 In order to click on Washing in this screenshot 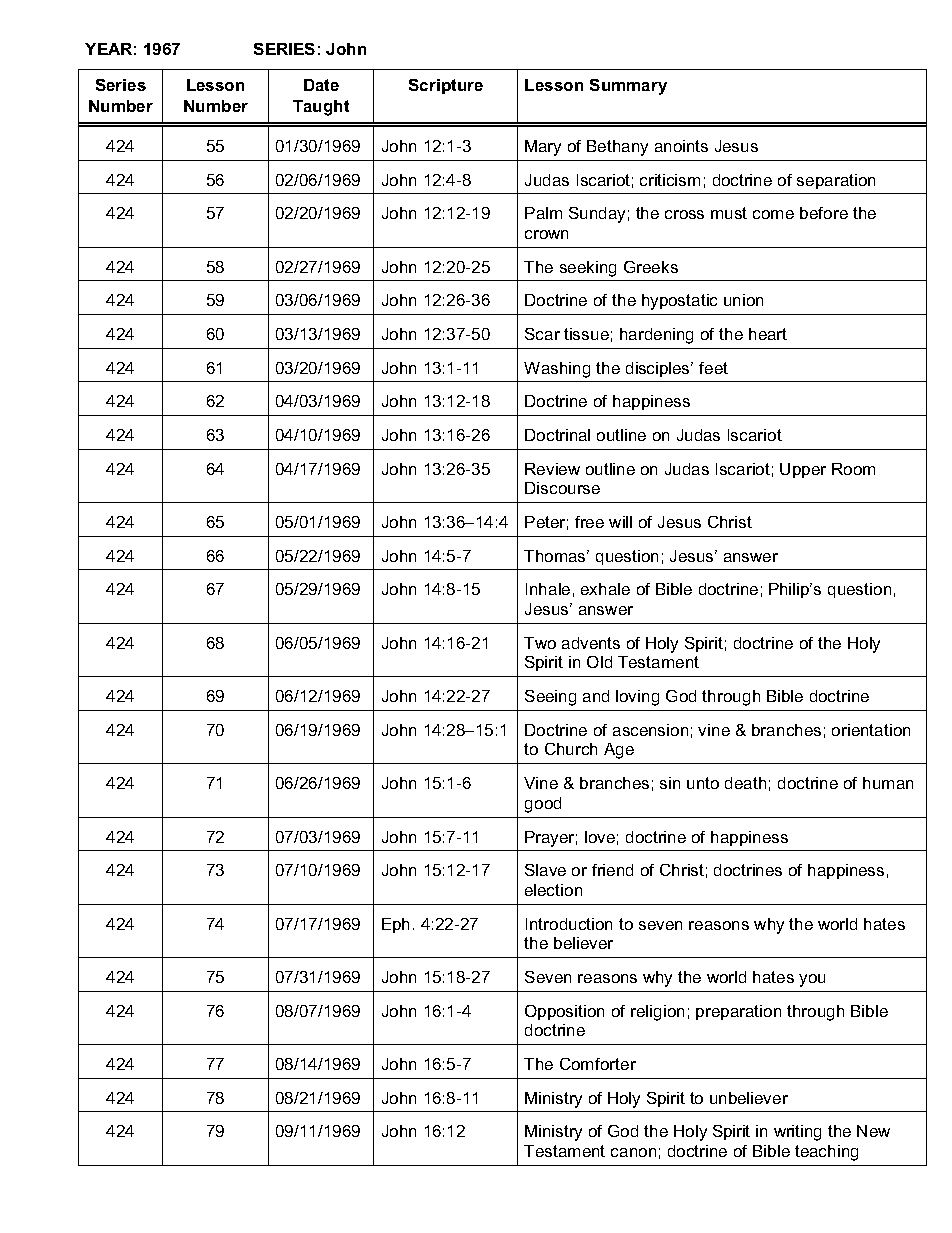, I will do `click(557, 370)`.
